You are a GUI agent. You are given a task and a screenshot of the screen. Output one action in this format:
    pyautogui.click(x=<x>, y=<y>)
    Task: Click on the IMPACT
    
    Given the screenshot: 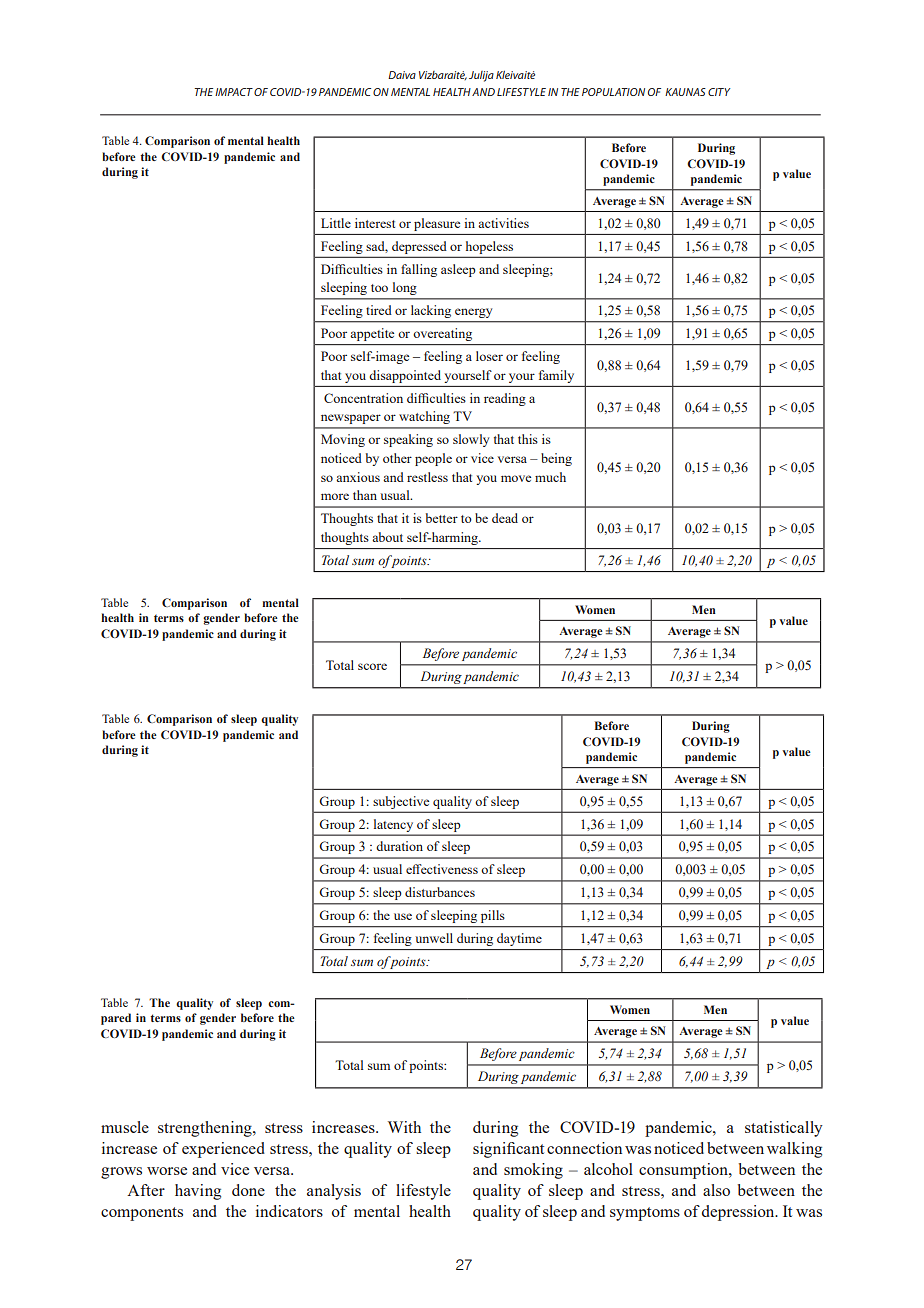 What is the action you would take?
    pyautogui.click(x=234, y=92)
